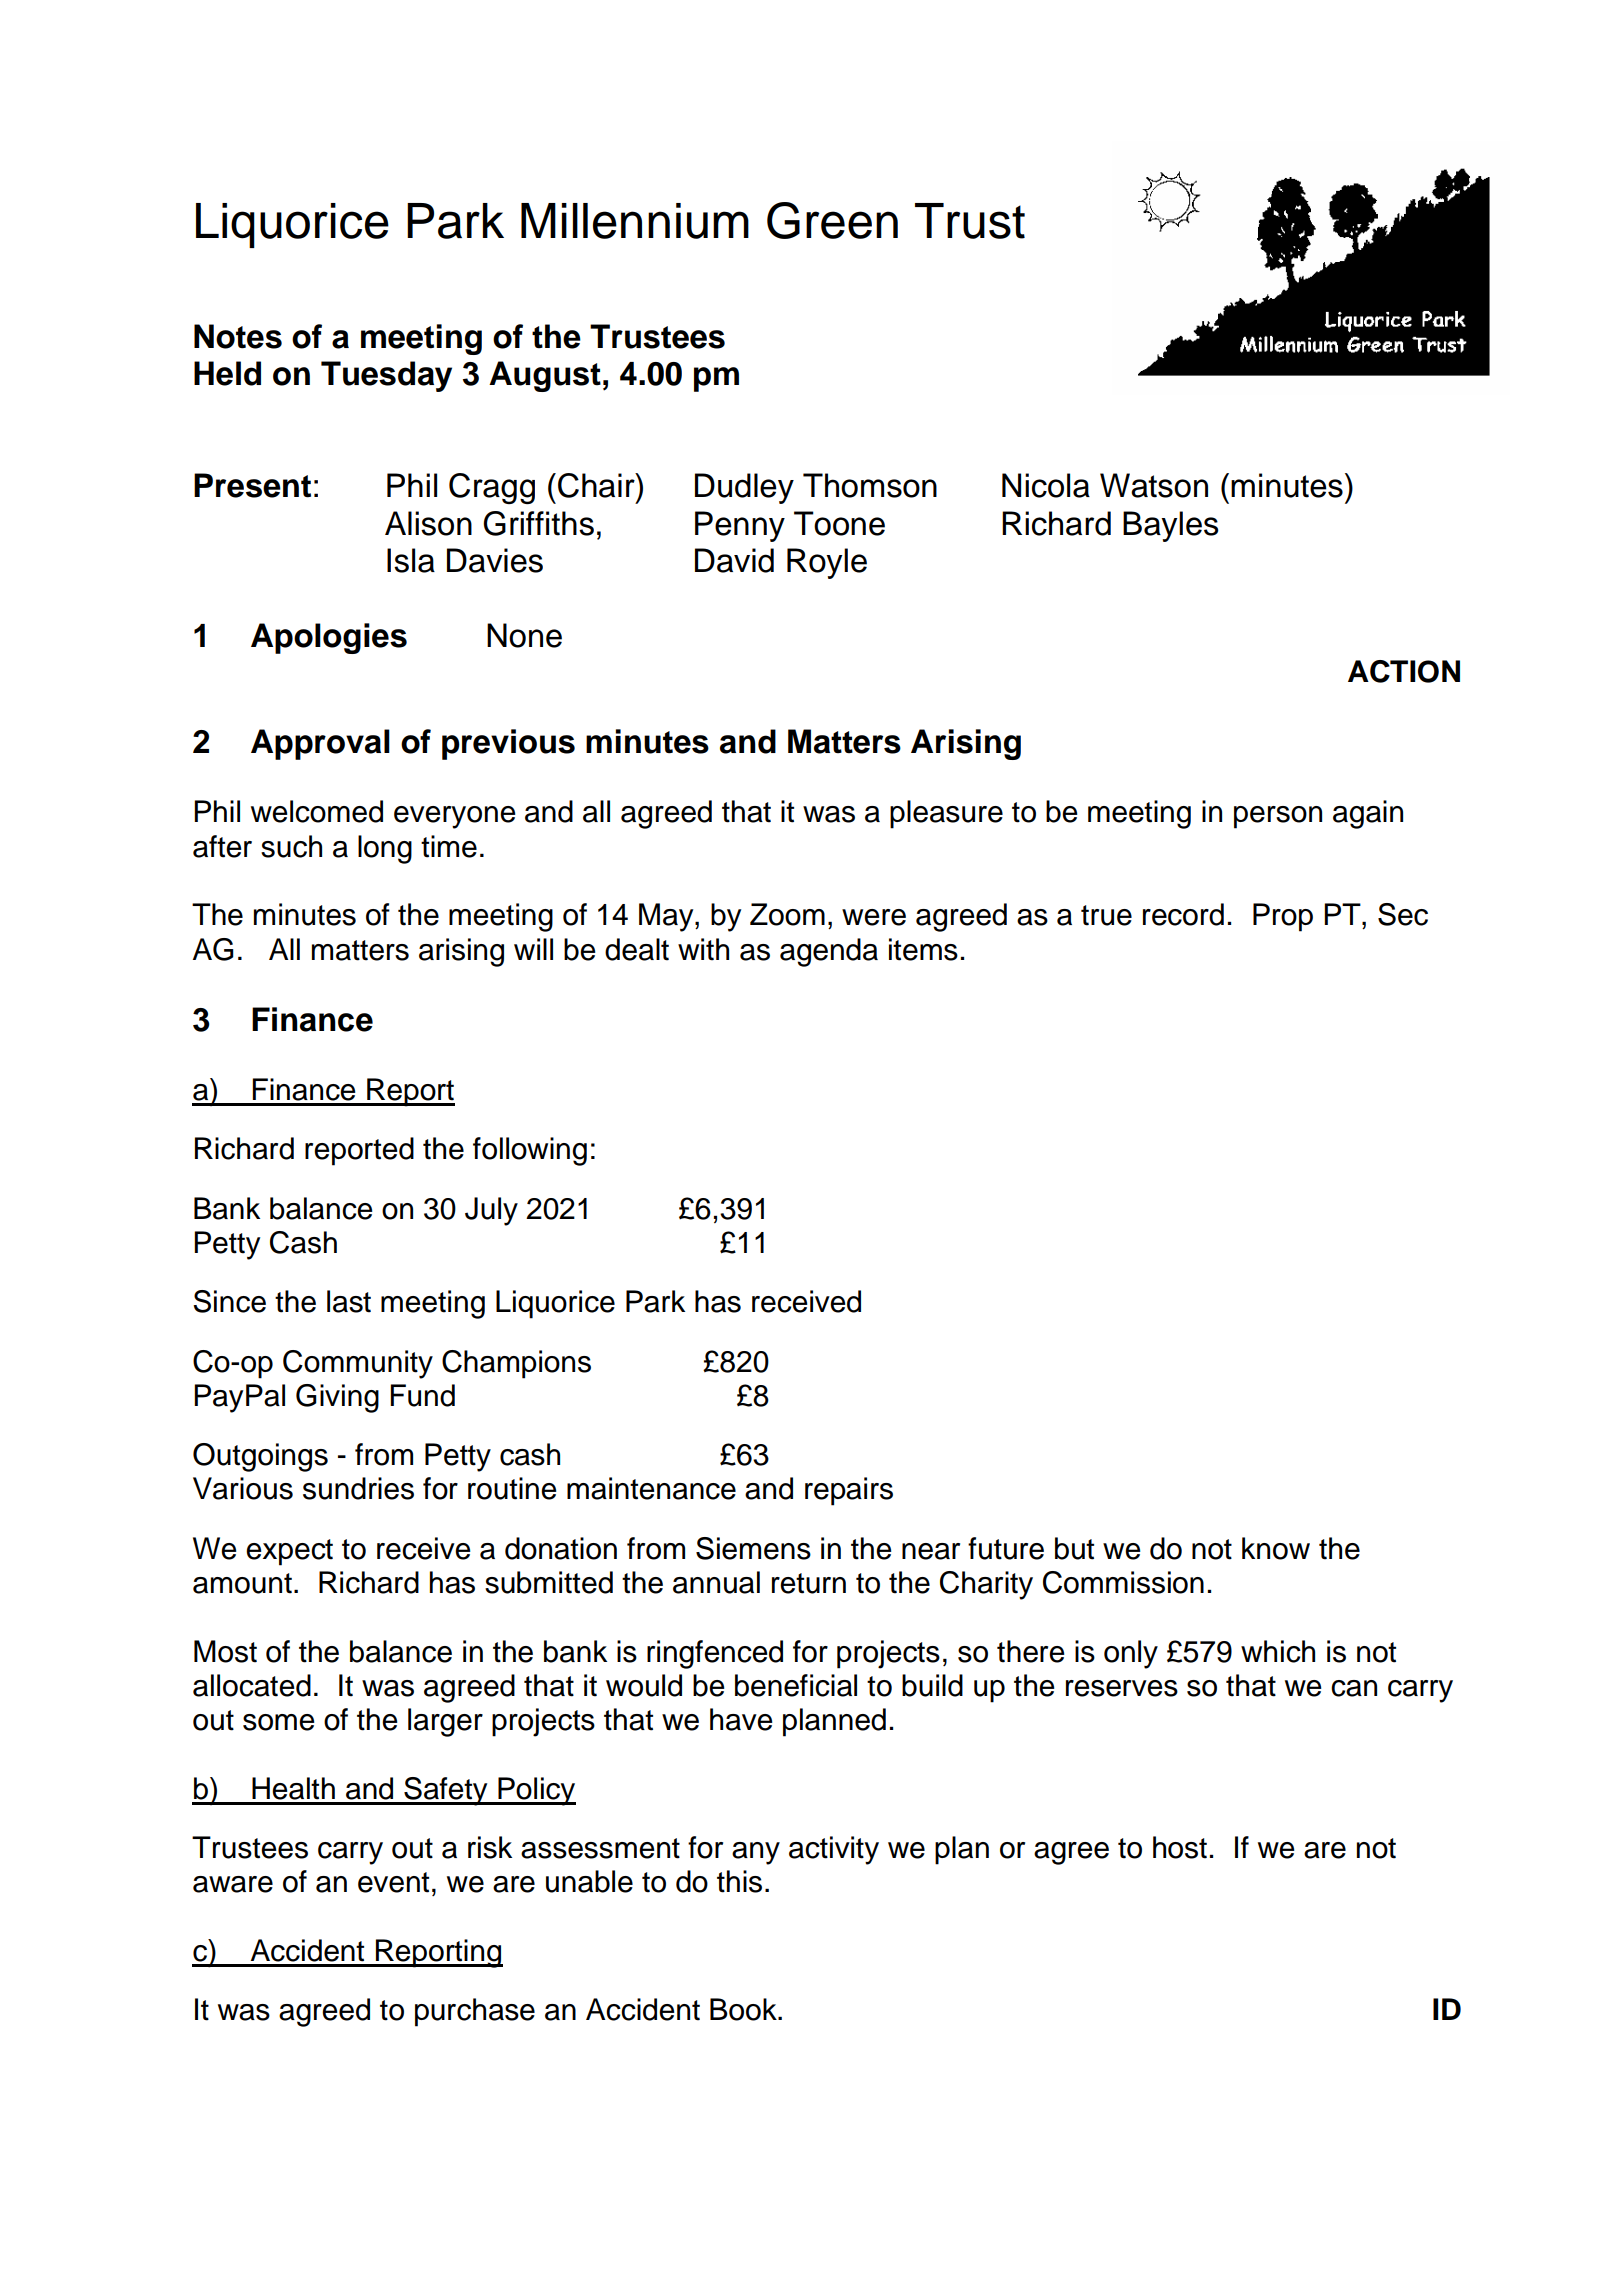 The width and height of the page is (1615, 2284). I want to click on David, so click(734, 560).
